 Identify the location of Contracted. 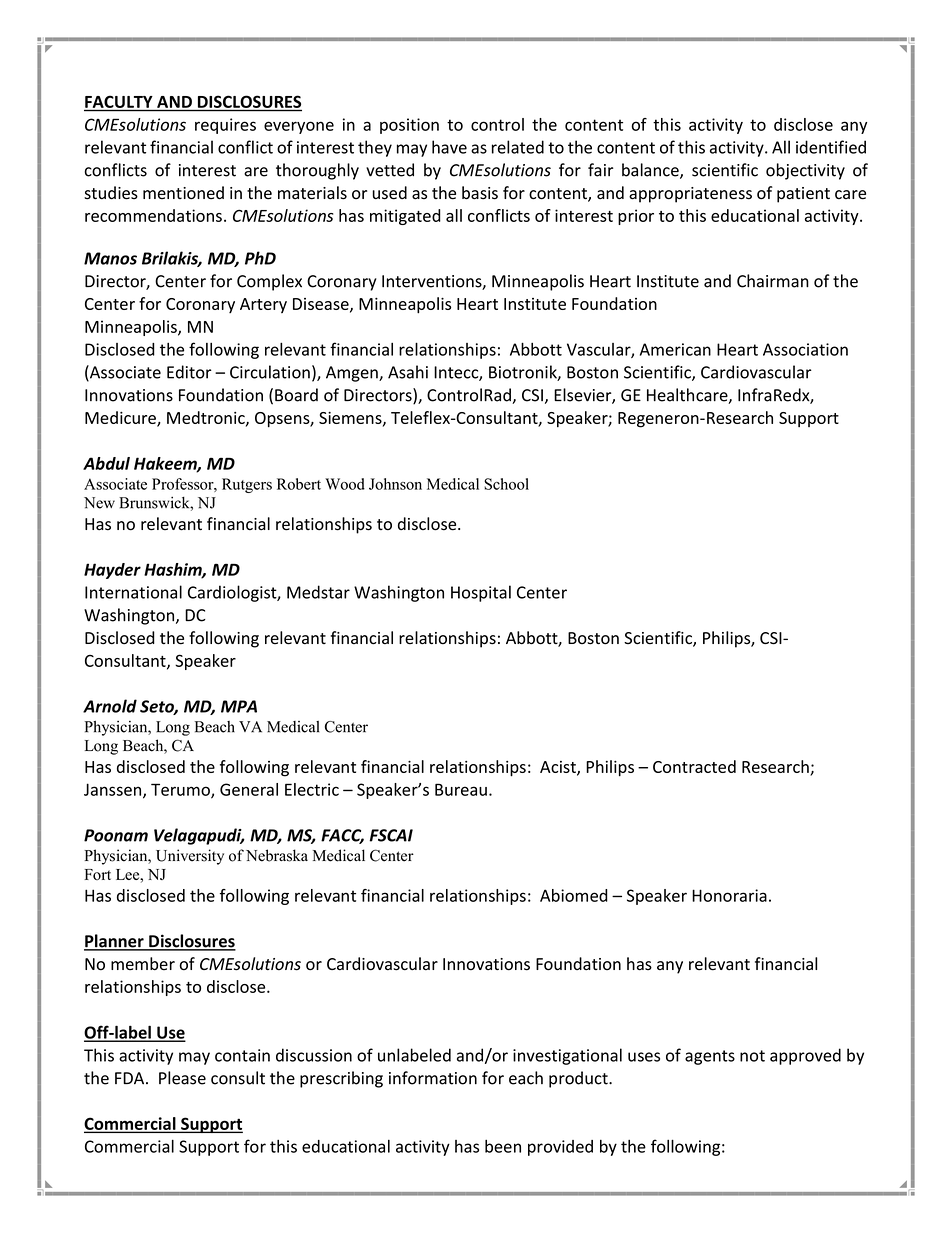
(694, 766).
